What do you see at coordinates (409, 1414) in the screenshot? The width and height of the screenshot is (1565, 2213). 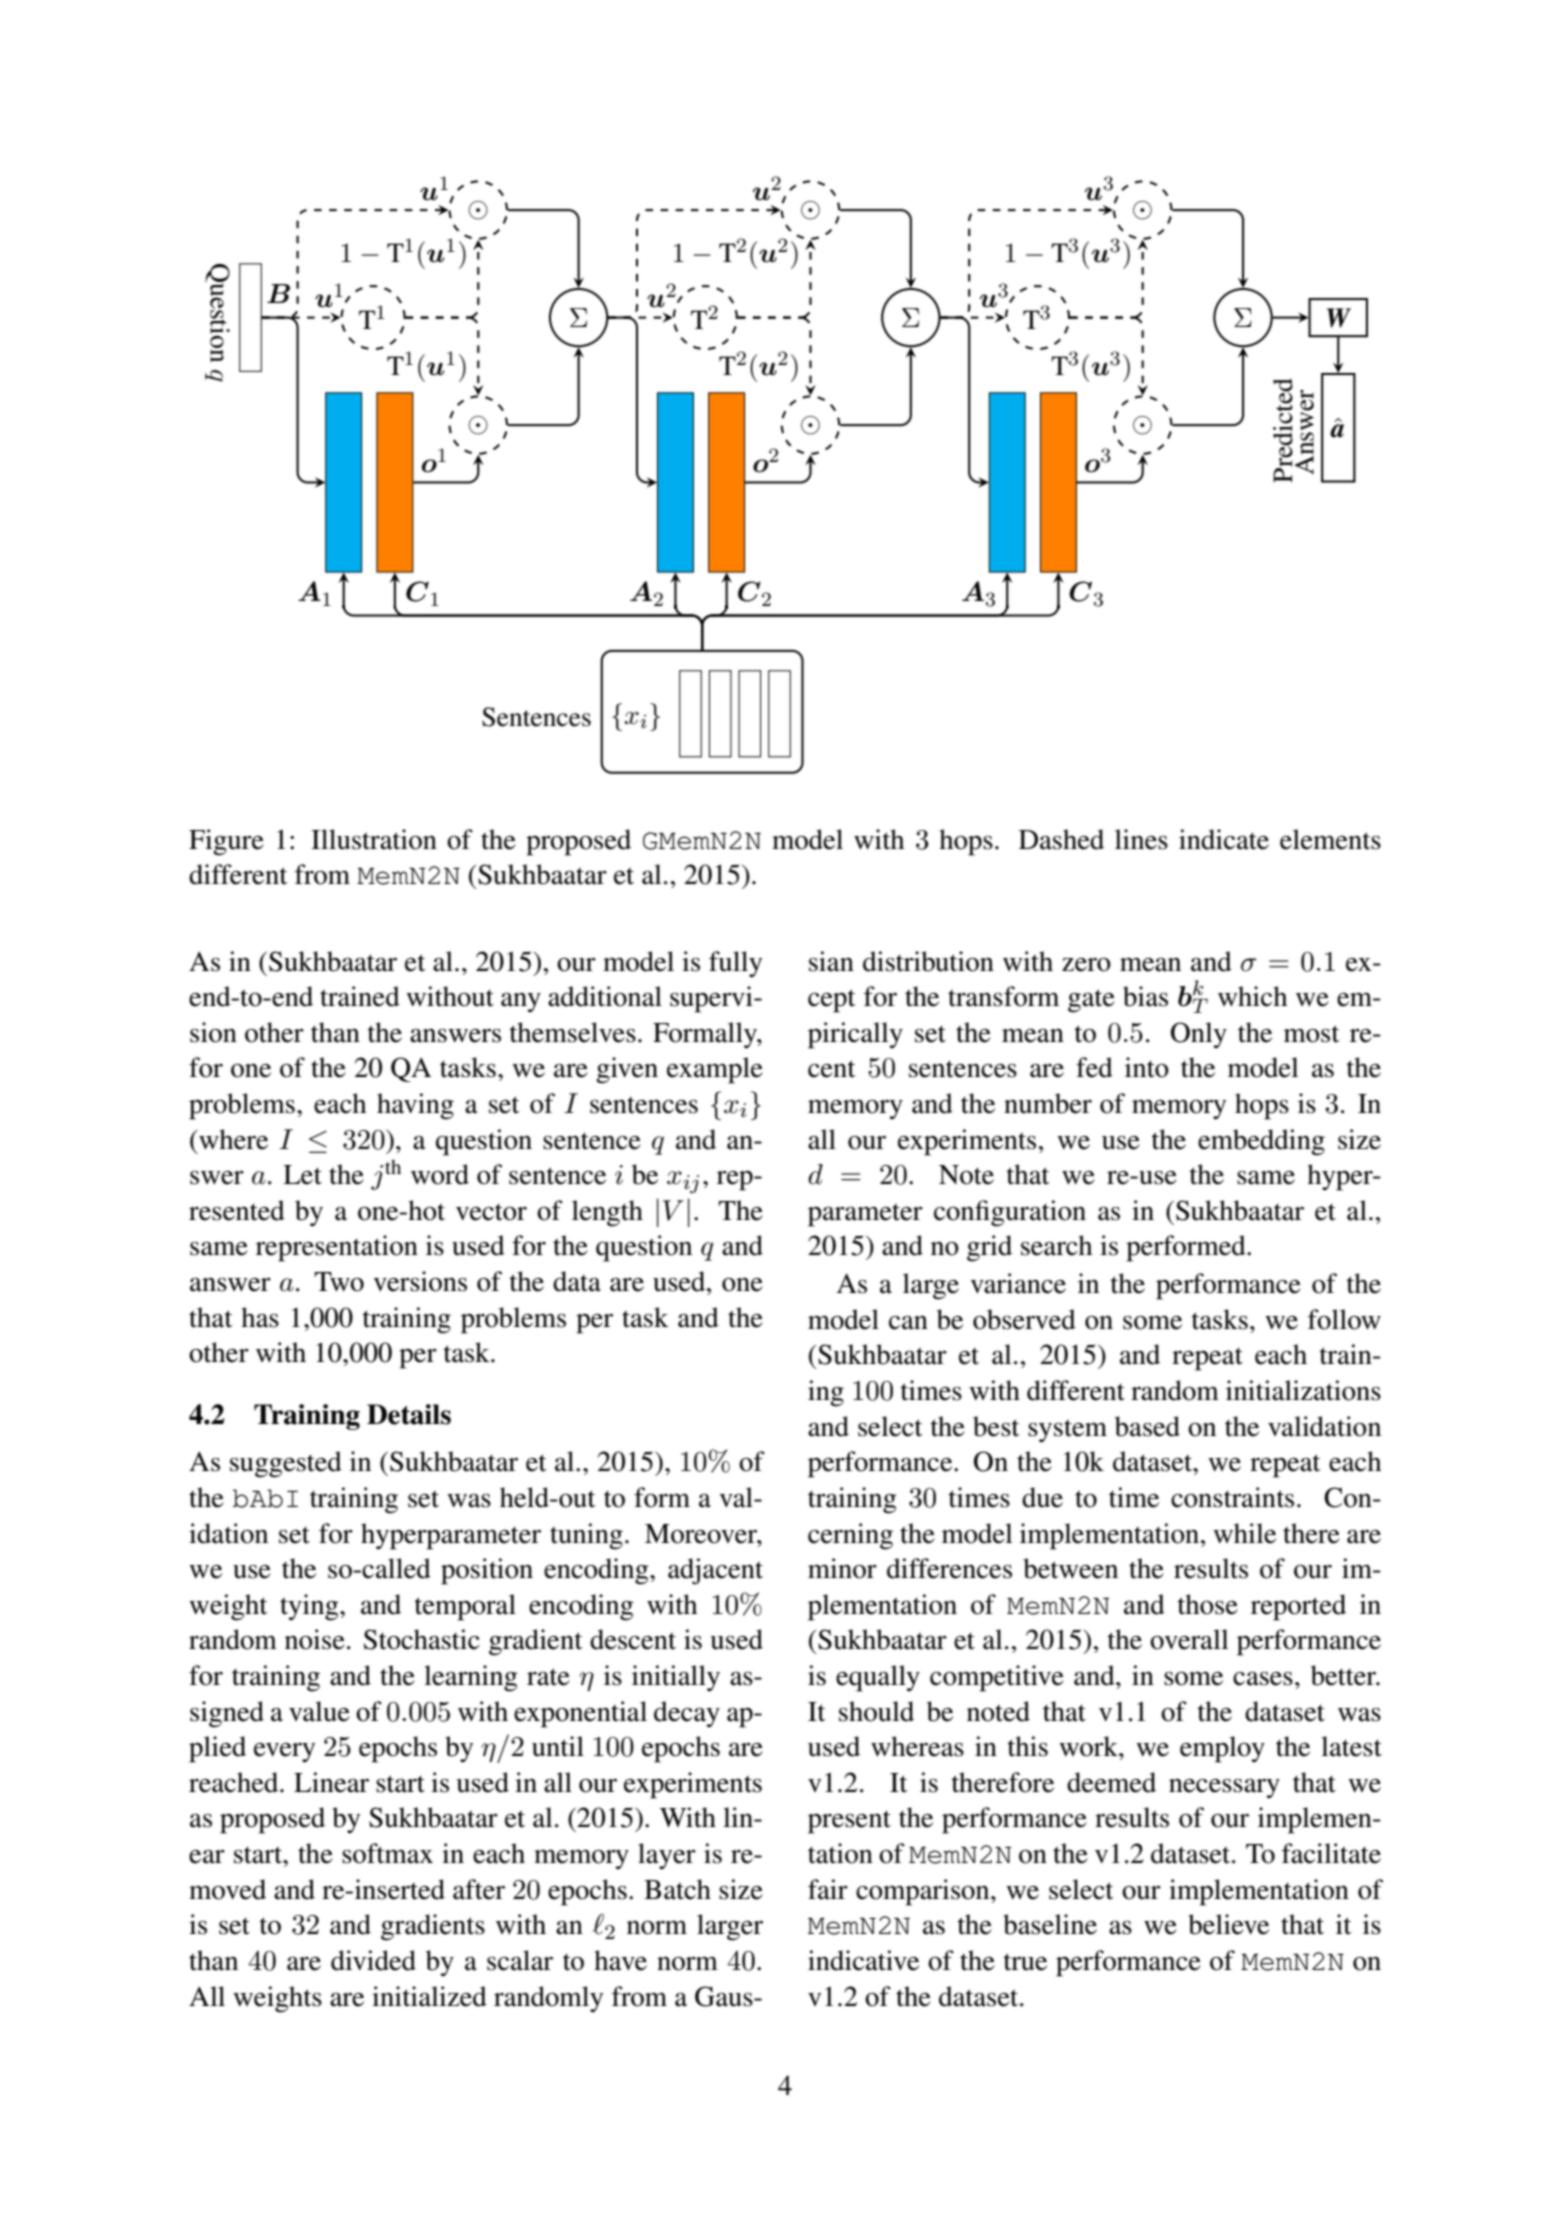 I see `Details` at bounding box center [409, 1414].
